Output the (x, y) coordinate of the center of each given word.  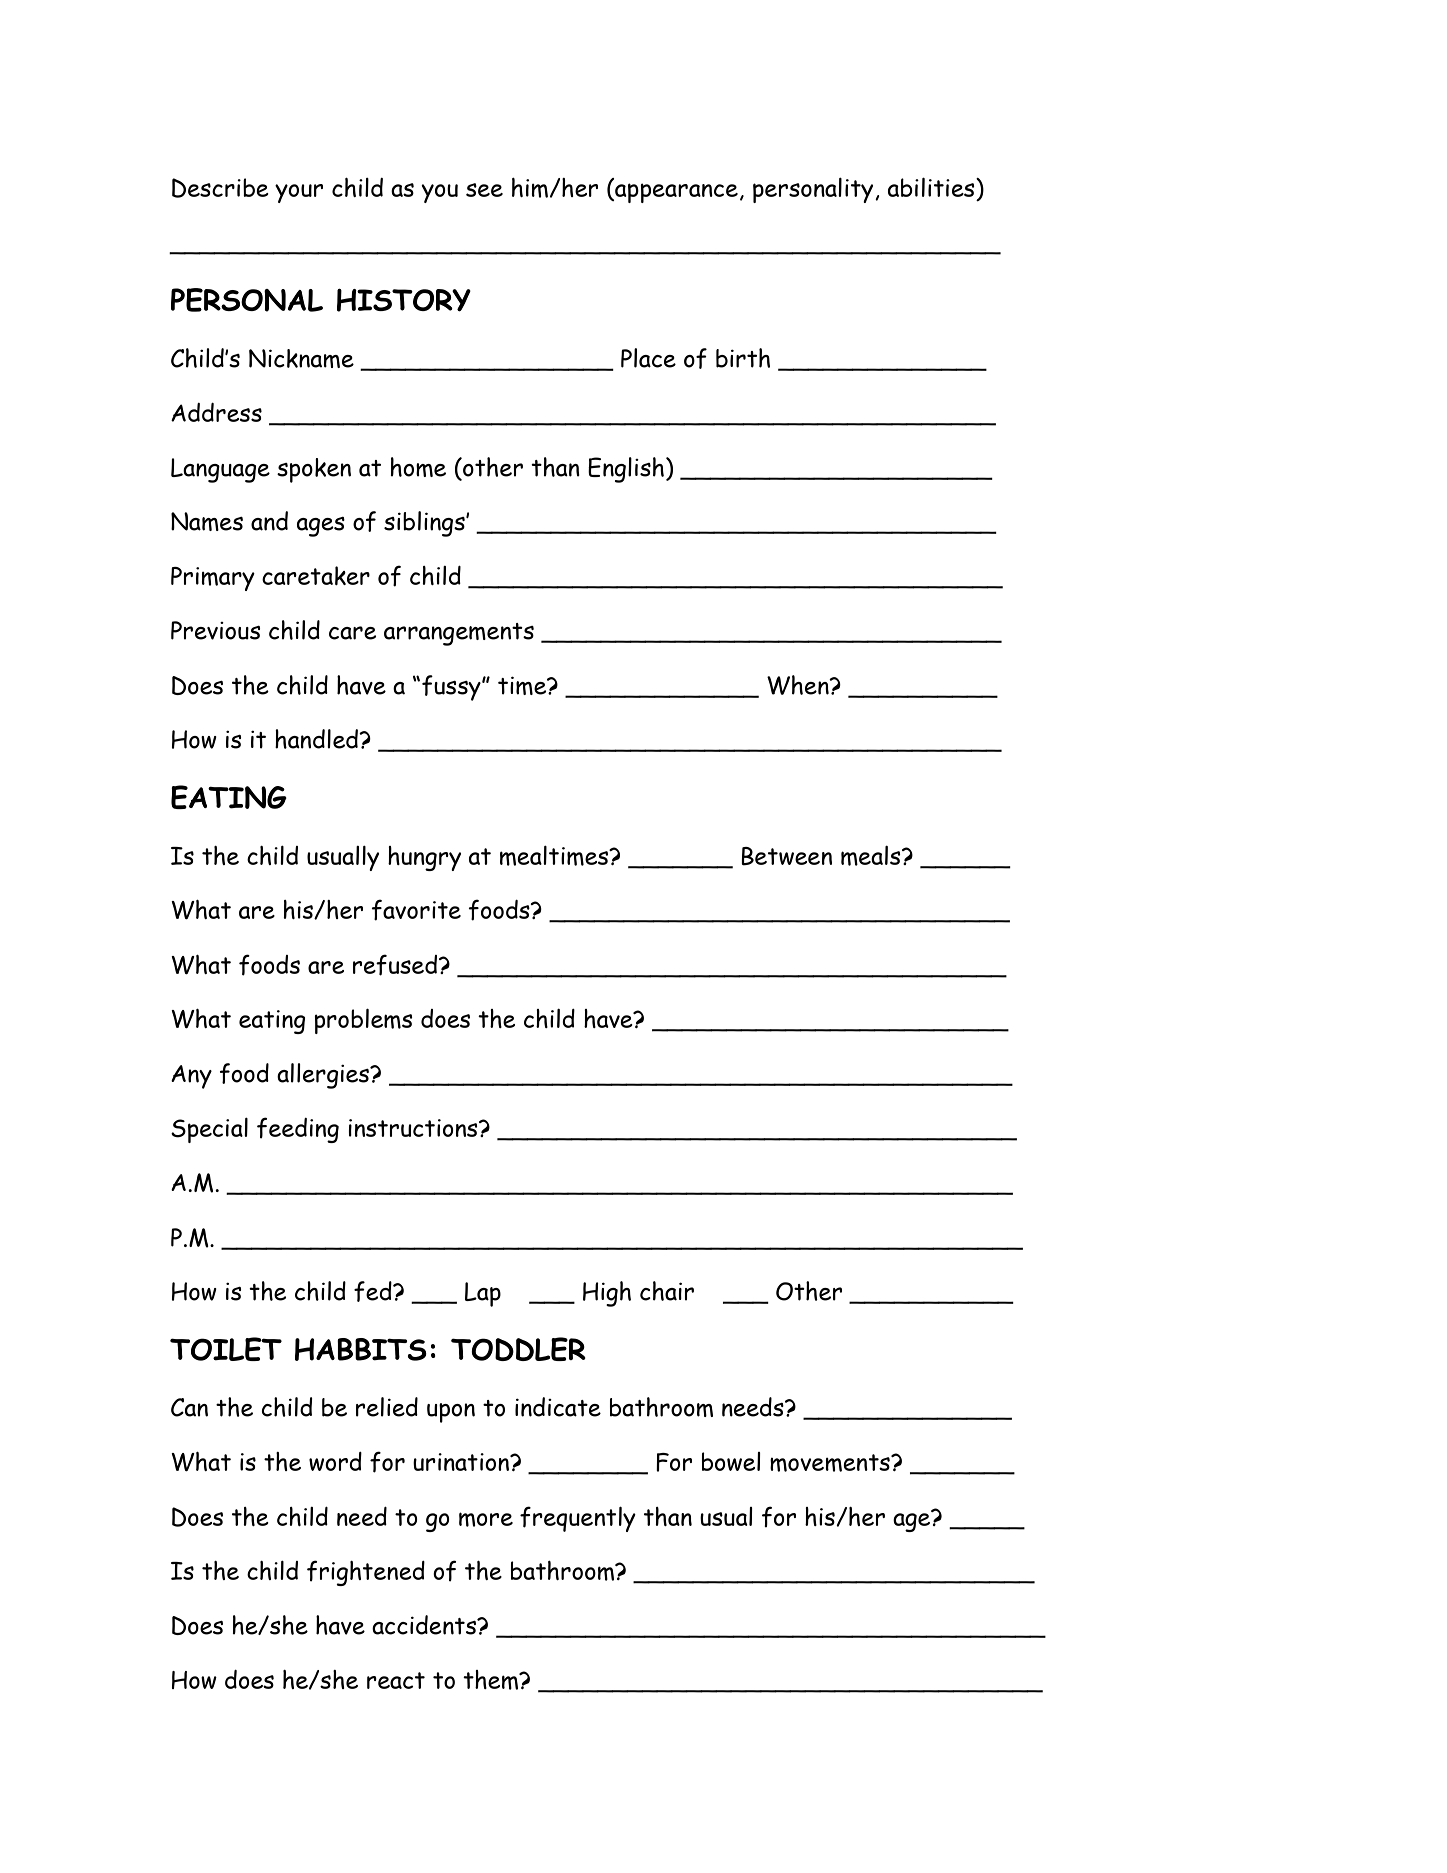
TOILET (226, 1349)
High (607, 1294)
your (299, 193)
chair (667, 1291)
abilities (932, 187)
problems (363, 1021)
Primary (213, 579)
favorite (416, 910)
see (484, 190)
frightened (366, 1573)
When (799, 685)
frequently (578, 1519)
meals (872, 855)
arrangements (459, 634)
